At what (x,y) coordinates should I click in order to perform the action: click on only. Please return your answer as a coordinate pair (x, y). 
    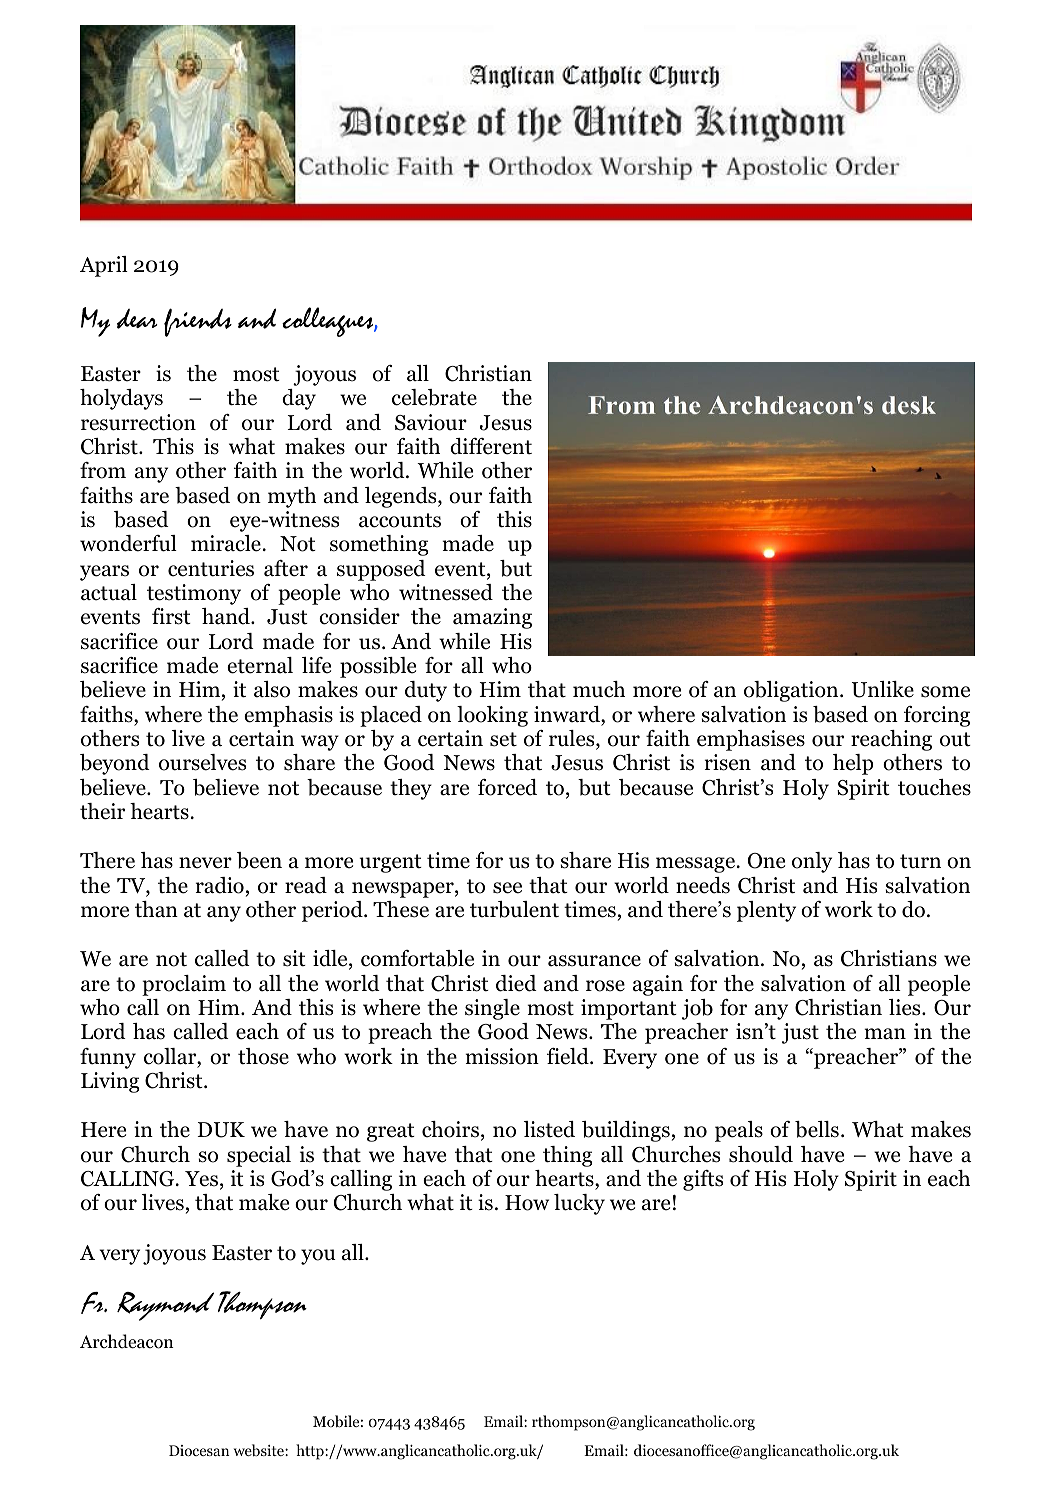
    Looking at the image, I should click on (812, 862).
